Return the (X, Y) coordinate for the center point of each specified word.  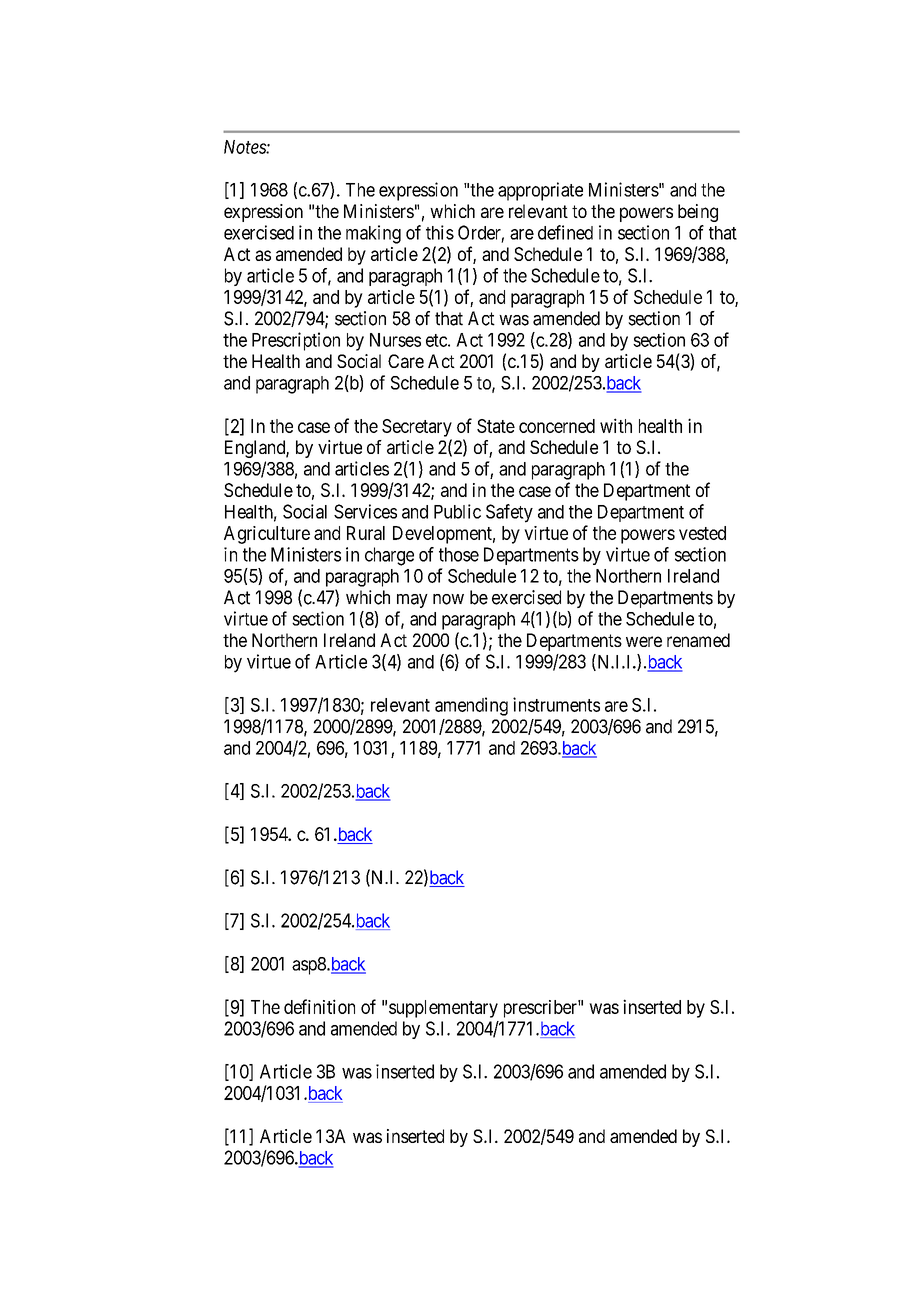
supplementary (443, 1009)
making (373, 234)
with (616, 425)
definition (319, 1006)
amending (471, 706)
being (698, 213)
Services (365, 511)
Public (457, 511)
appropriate (540, 191)
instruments (556, 704)
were (644, 641)
